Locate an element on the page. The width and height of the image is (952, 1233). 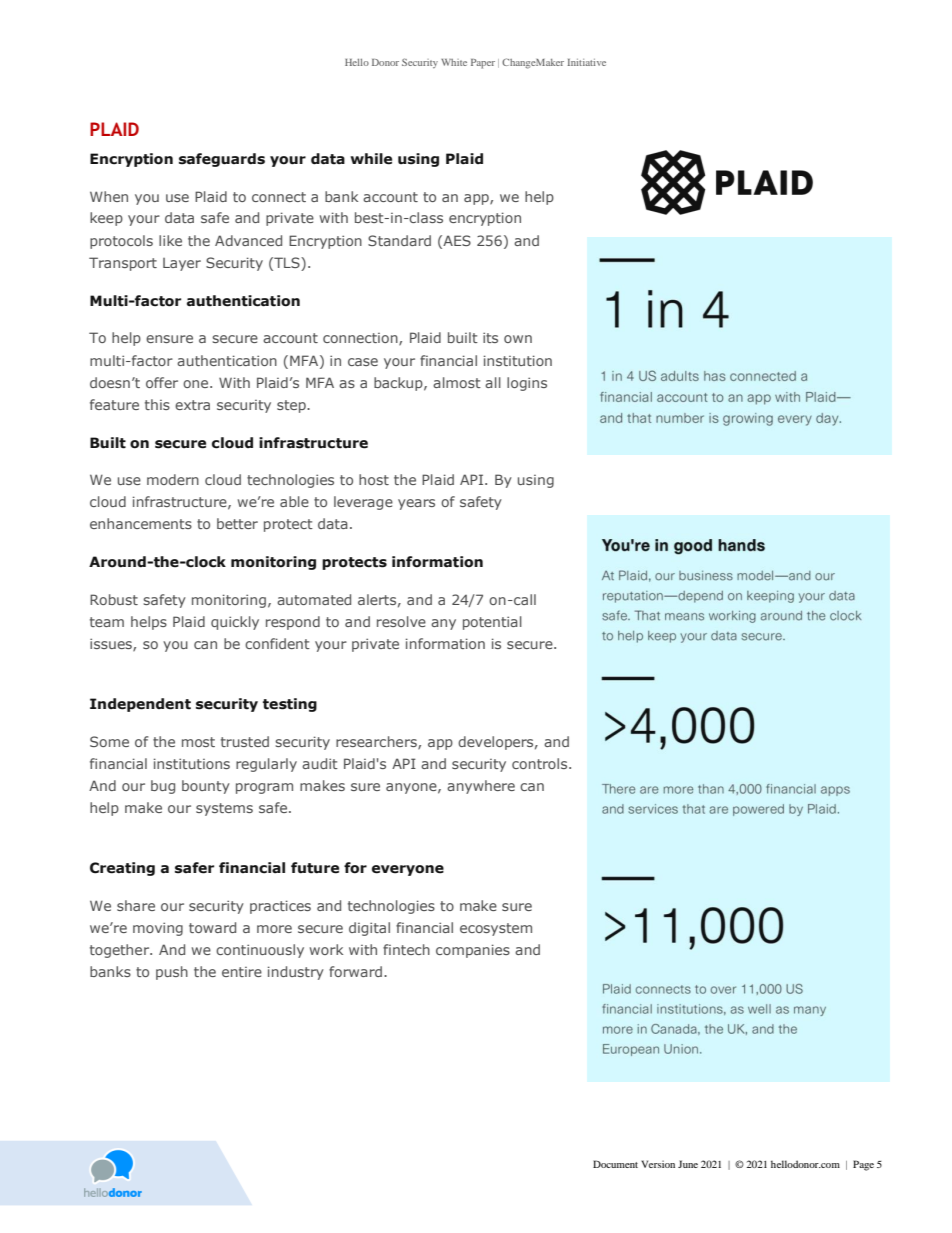
June is located at coordinates (688, 1164).
